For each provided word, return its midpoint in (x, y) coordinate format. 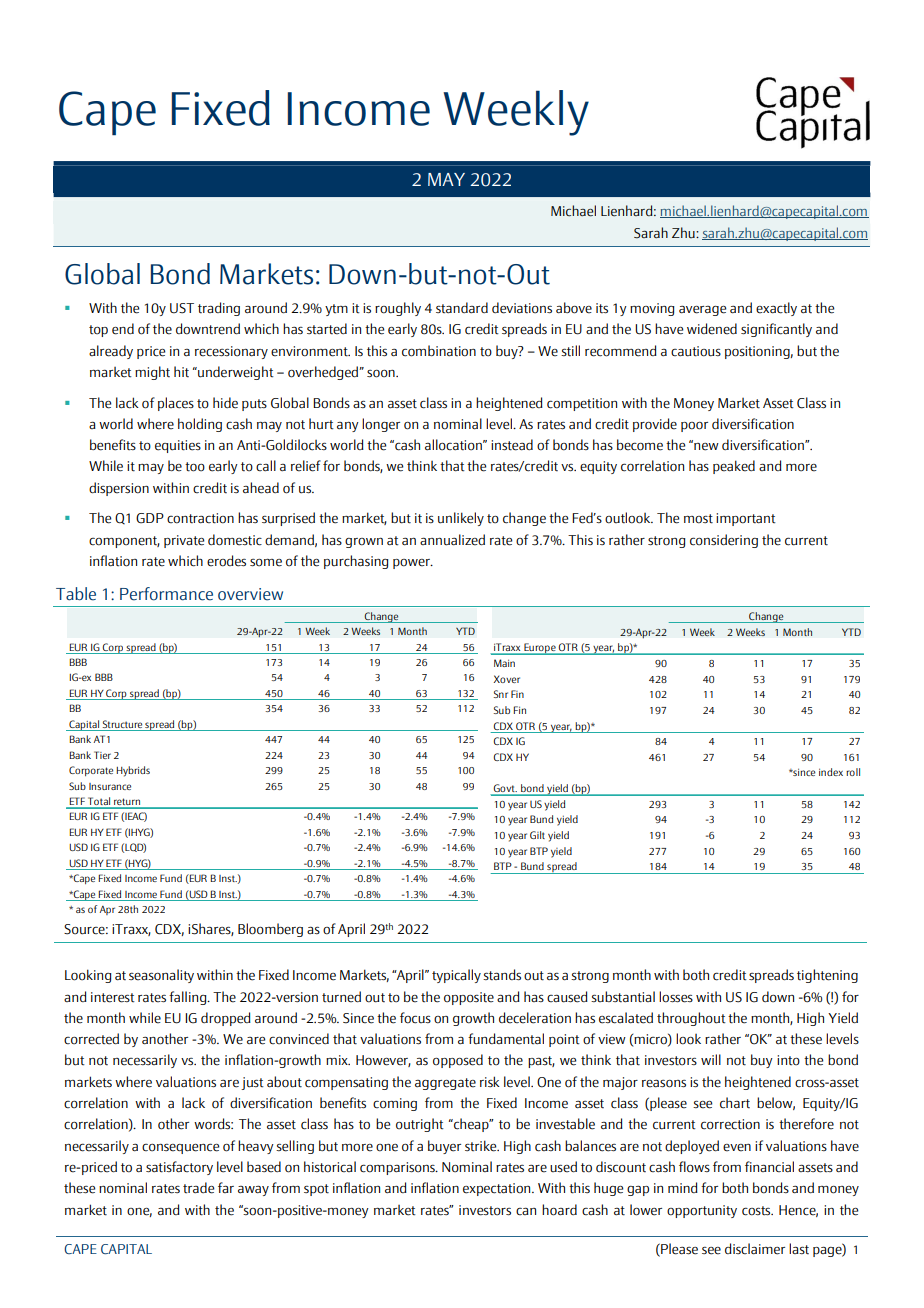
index (831, 772)
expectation (498, 1189)
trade (198, 1188)
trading (219, 309)
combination (439, 351)
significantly (776, 330)
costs (757, 1211)
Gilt (537, 835)
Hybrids (133, 771)
